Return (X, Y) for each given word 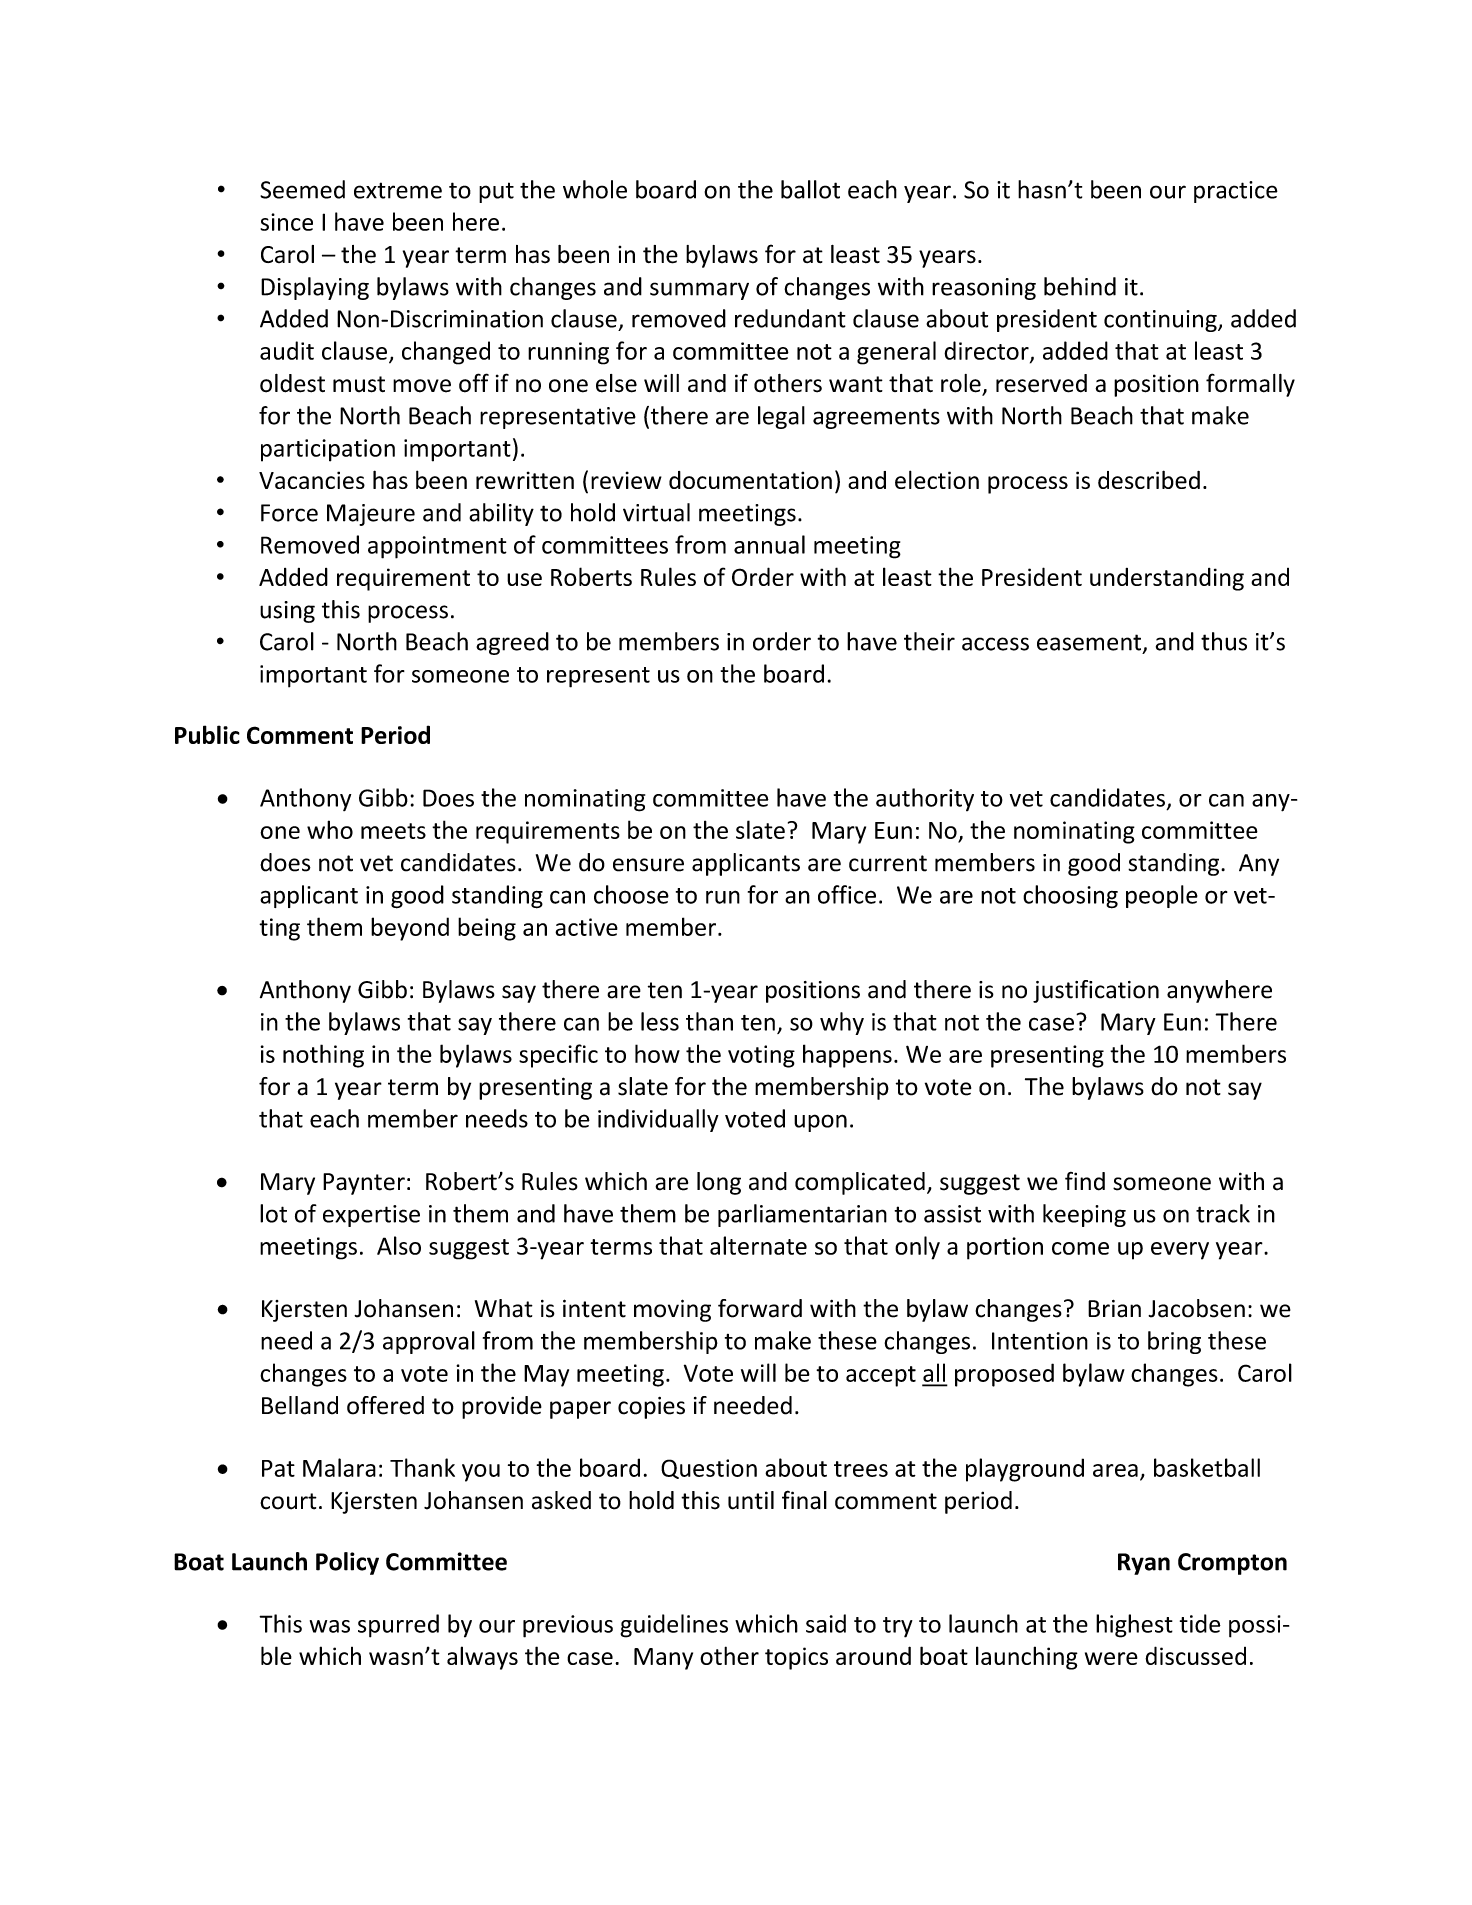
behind (1080, 286)
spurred (398, 1626)
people (1162, 896)
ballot (810, 189)
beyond (410, 929)
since (286, 222)
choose (631, 894)
